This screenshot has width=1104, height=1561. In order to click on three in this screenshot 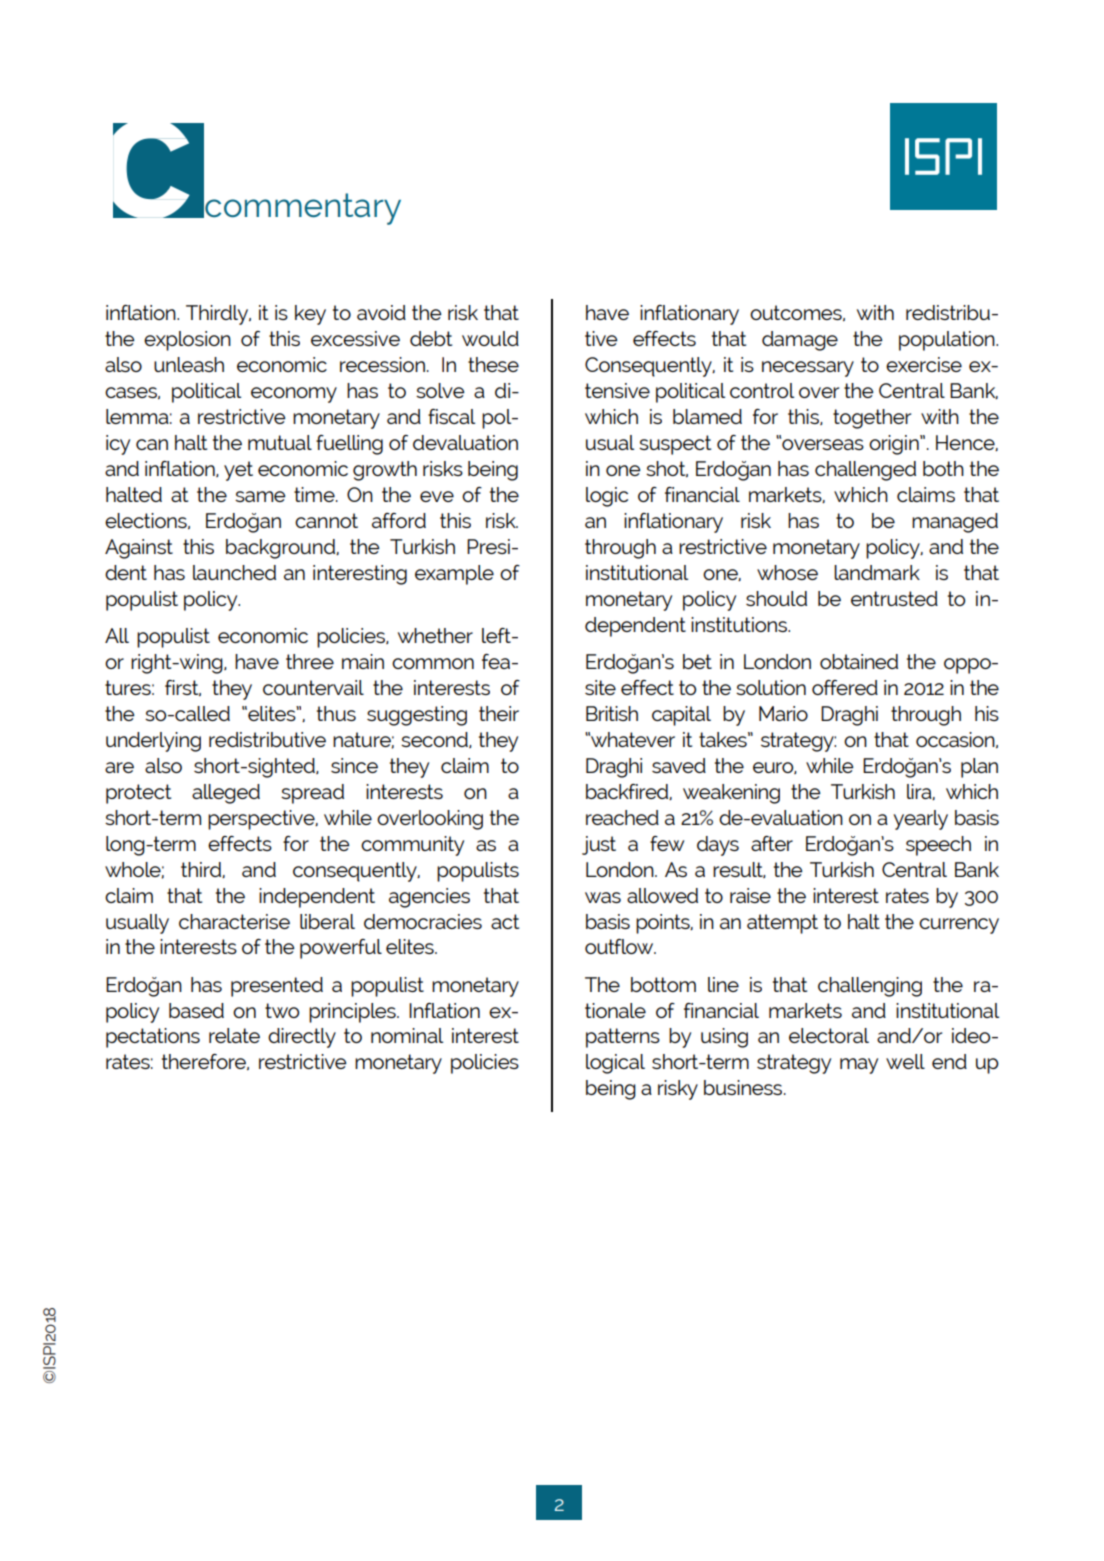, I will do `click(310, 661)`.
